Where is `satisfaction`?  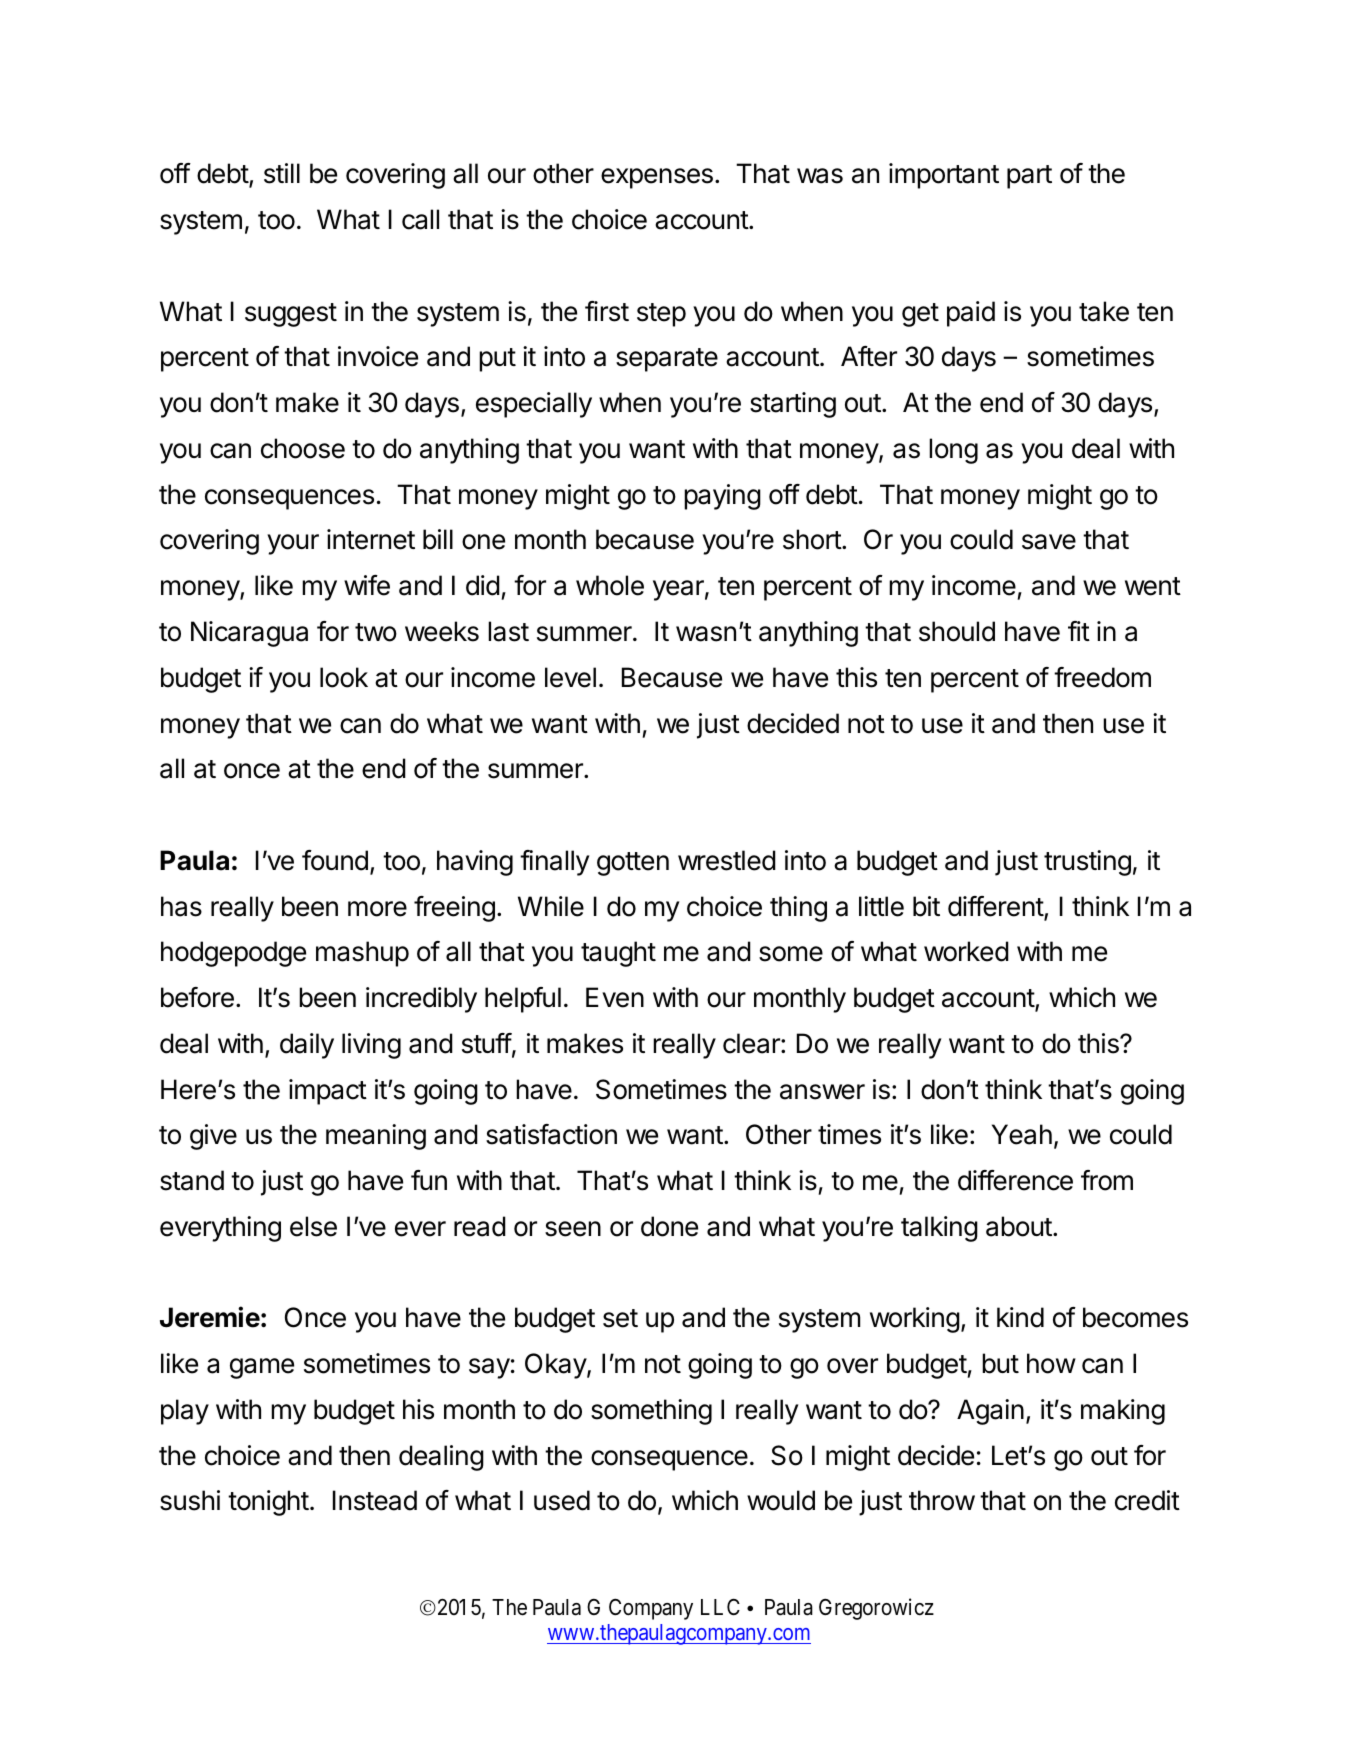 satisfaction is located at coordinates (551, 1134).
